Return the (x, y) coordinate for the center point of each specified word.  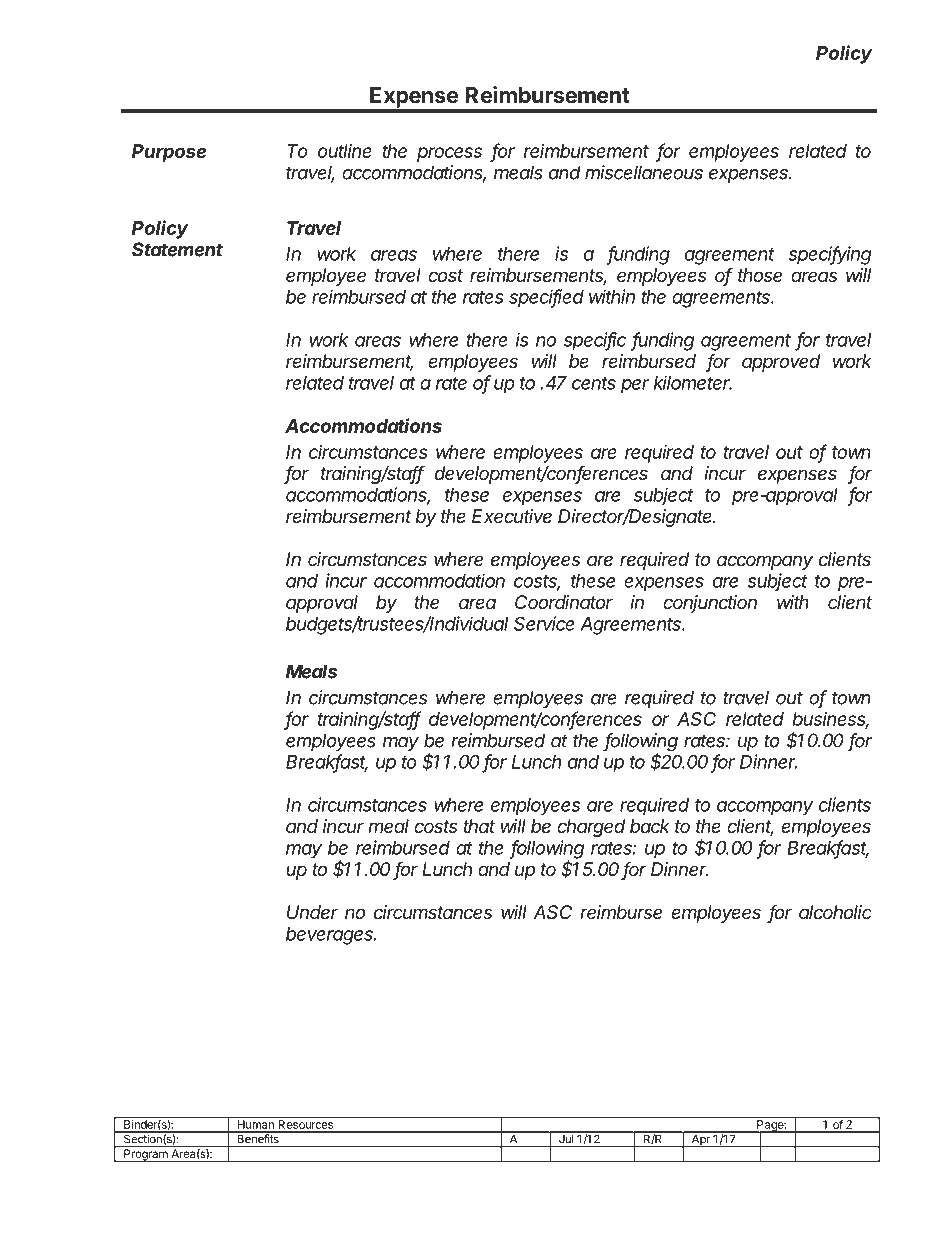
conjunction (710, 604)
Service (544, 623)
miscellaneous (644, 172)
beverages (331, 936)
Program (146, 1154)
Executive (512, 516)
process (449, 154)
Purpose (169, 153)
